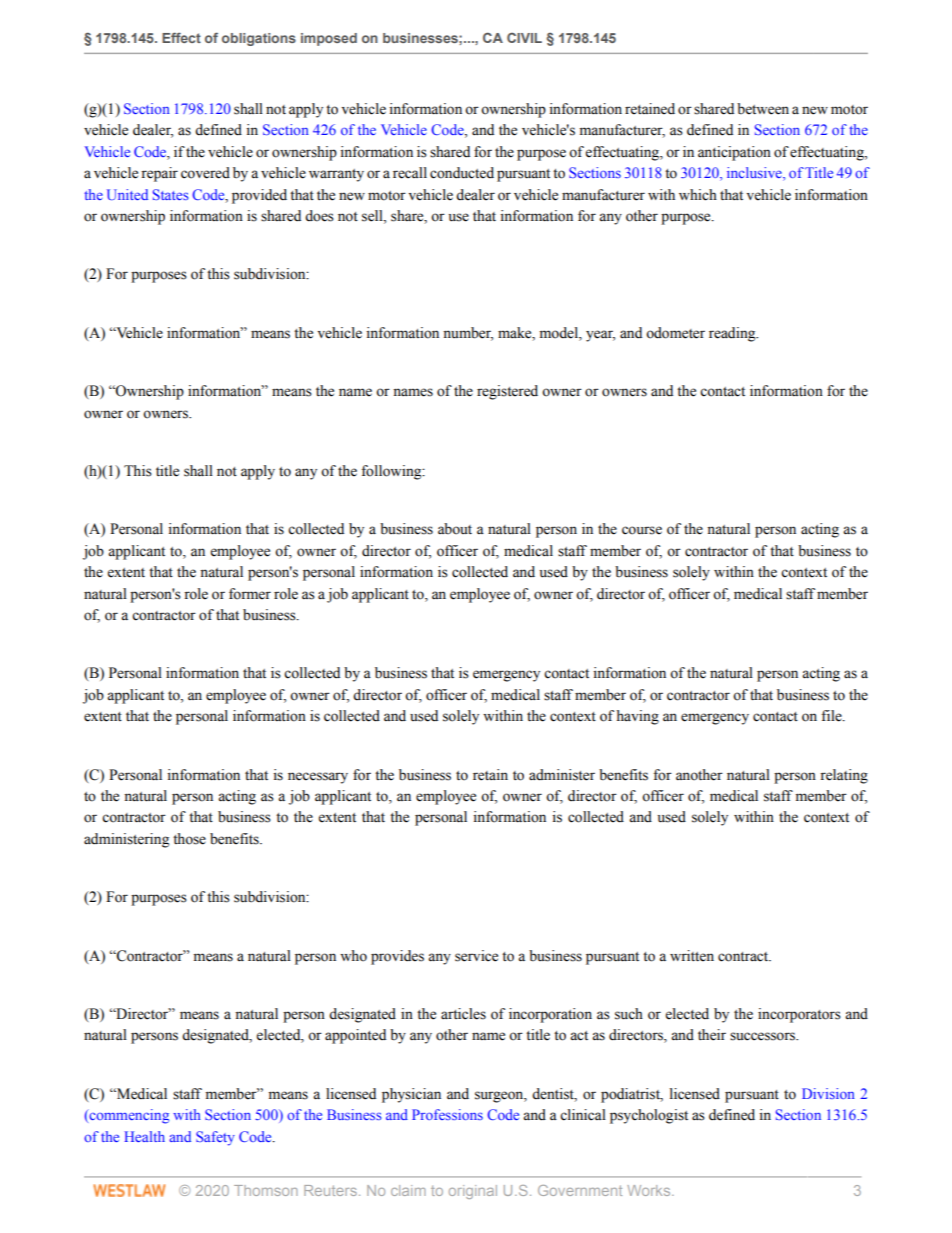 This document has height=1233, width=952. I want to click on original, so click(473, 1192).
